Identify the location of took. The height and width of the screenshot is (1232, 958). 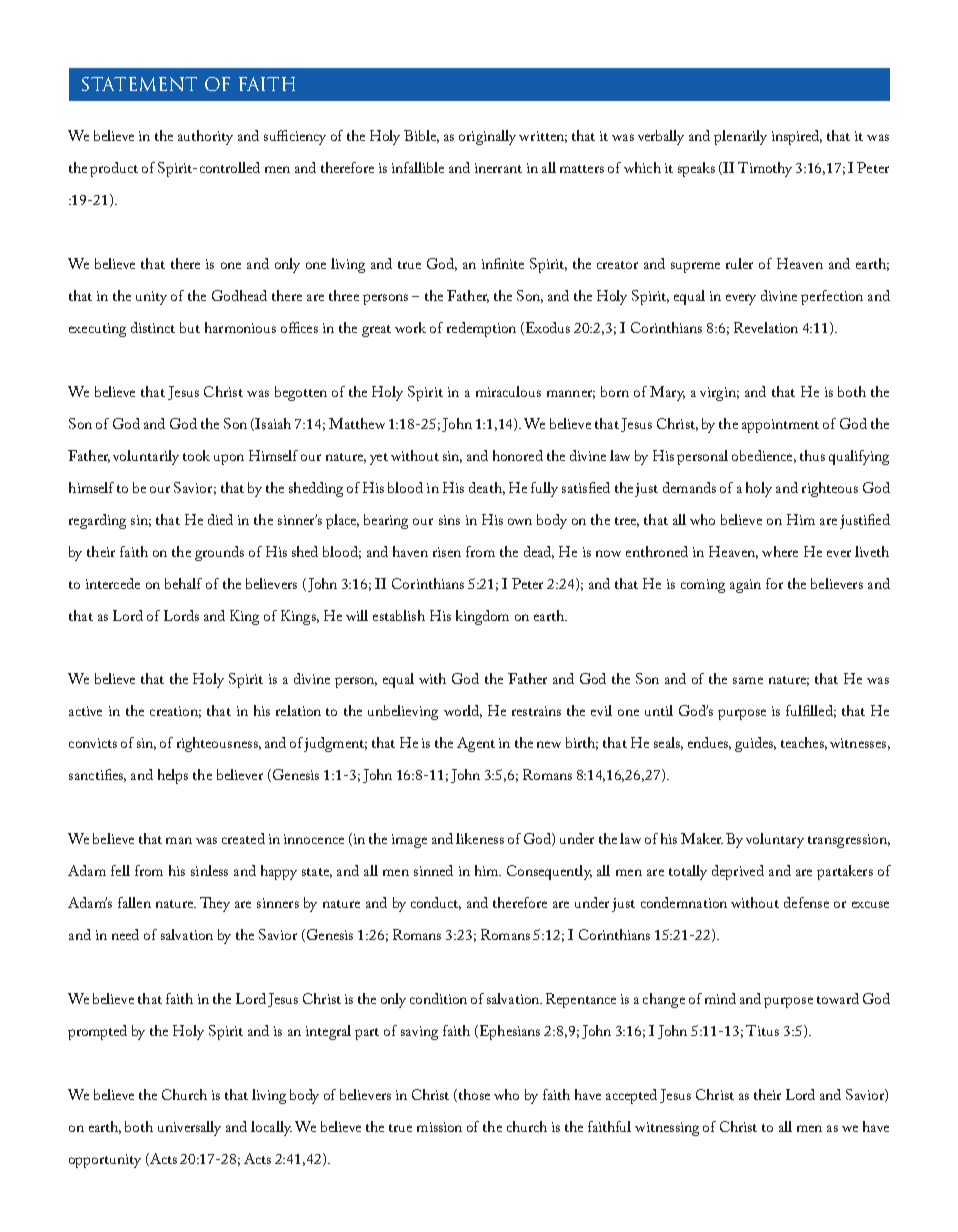
(196, 455).
